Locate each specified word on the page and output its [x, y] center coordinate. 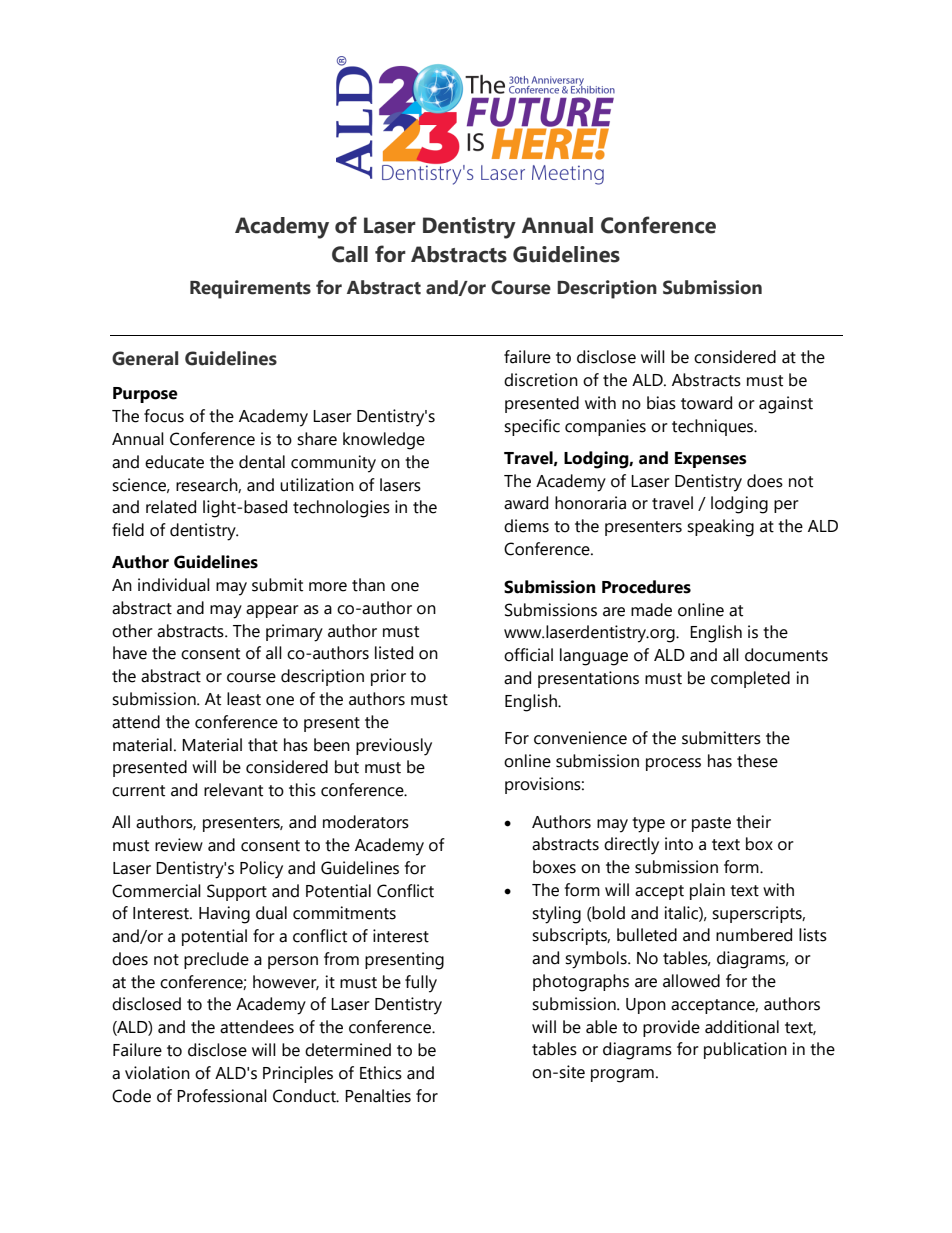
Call [350, 254]
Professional [222, 1096]
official [528, 655]
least [244, 699]
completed [750, 679]
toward [706, 403]
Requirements [250, 289]
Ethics [381, 1073]
